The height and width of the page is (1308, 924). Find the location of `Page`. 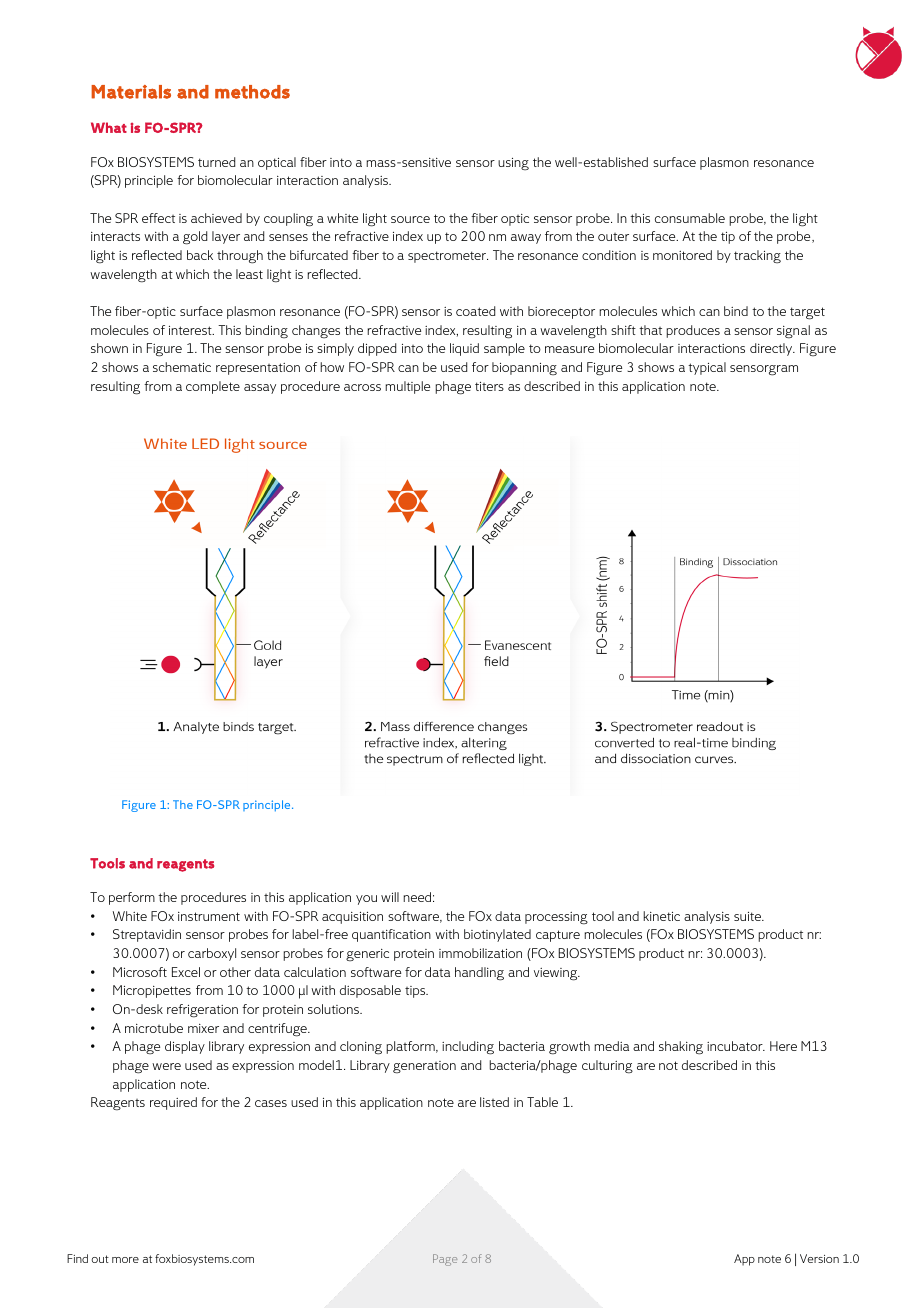

Page is located at coordinates (445, 1260).
